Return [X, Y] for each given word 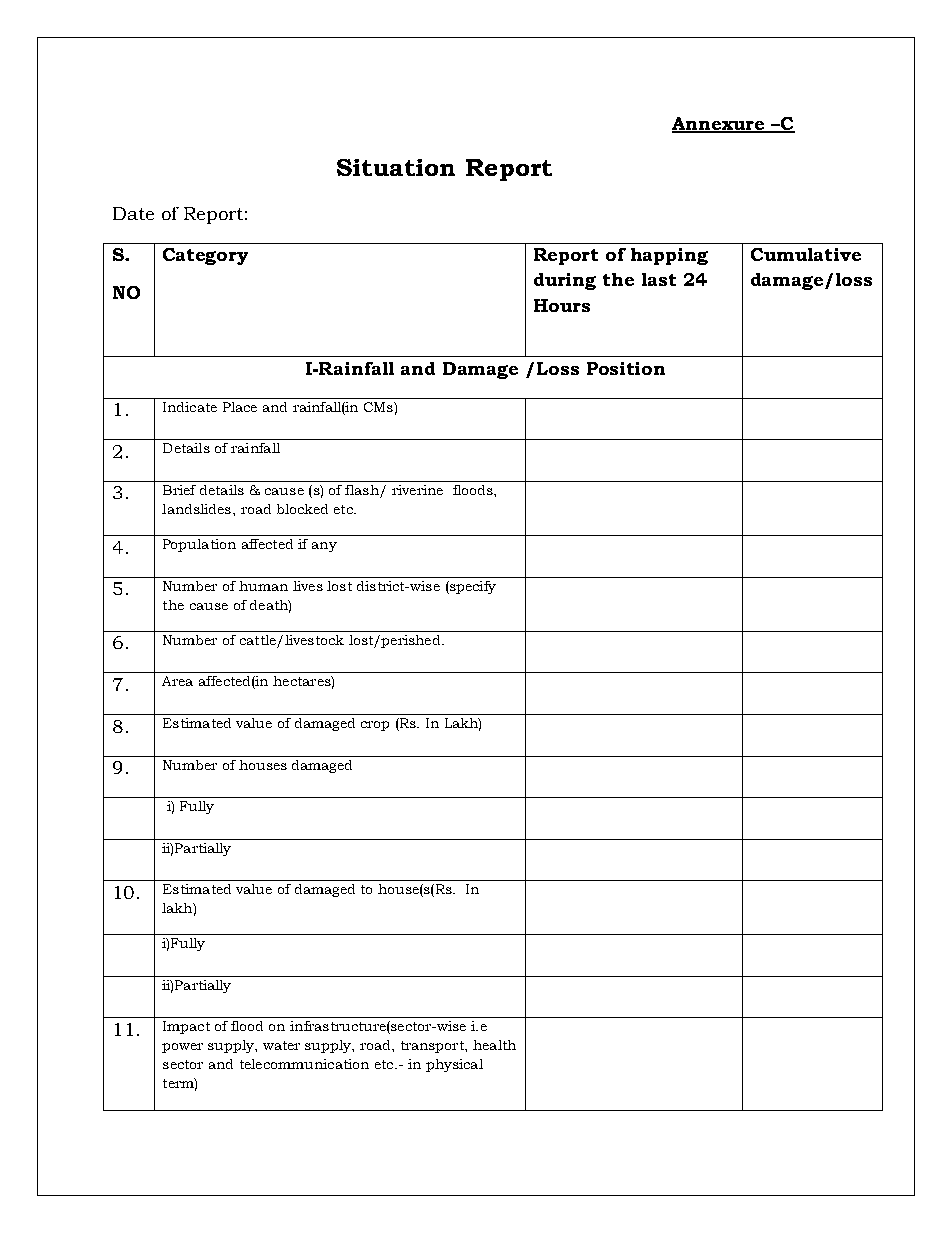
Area [177, 681]
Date [133, 213]
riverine [417, 490]
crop [375, 726]
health [494, 1045]
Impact [186, 1027]
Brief [179, 490]
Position [626, 368]
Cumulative [806, 254]
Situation [396, 167]
